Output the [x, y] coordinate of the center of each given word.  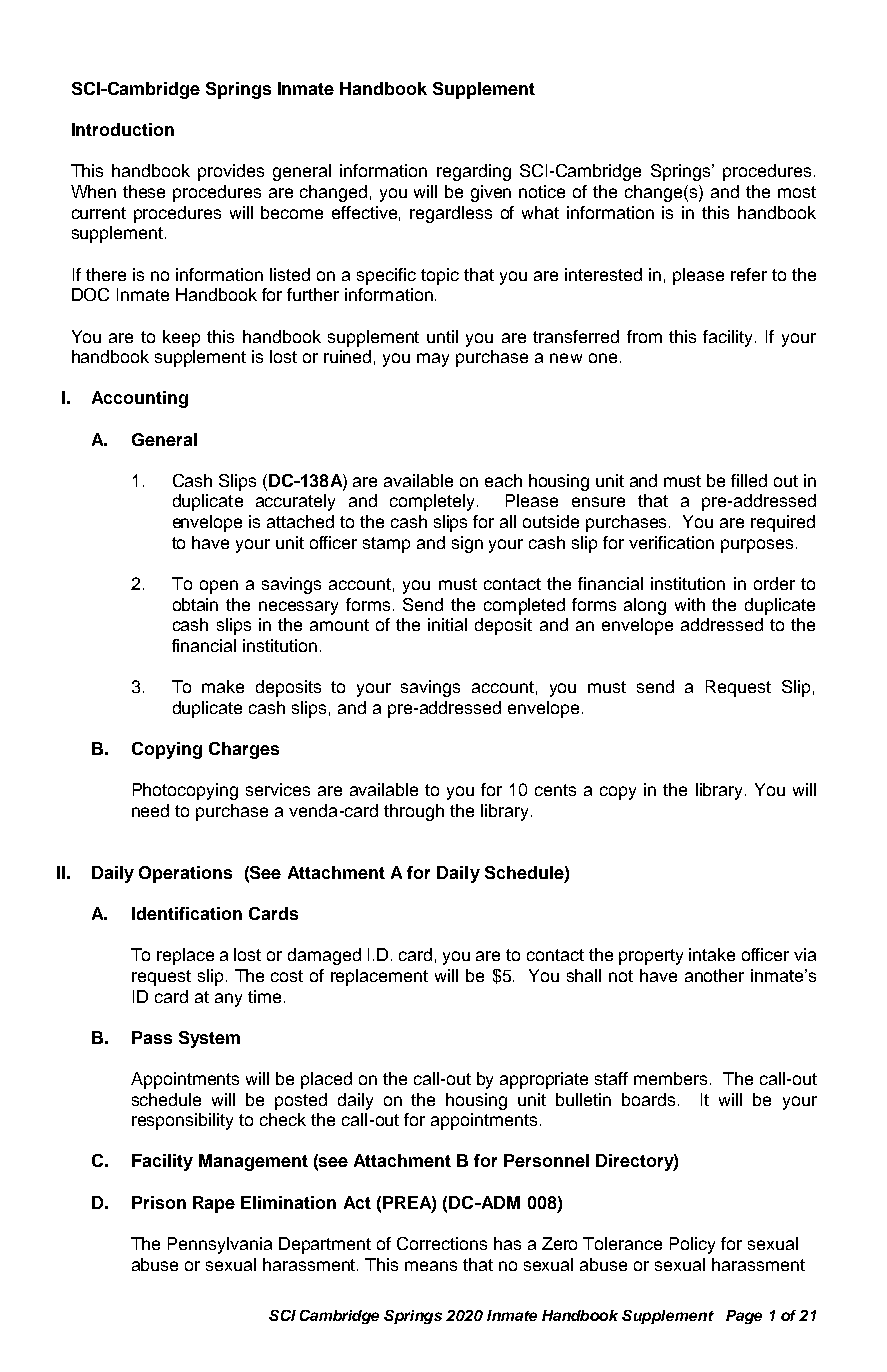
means [431, 1266]
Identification [187, 913]
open [219, 587]
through [414, 812]
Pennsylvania [220, 1245]
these [144, 191]
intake [712, 954]
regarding [474, 172]
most [797, 192]
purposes [757, 546]
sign [467, 544]
